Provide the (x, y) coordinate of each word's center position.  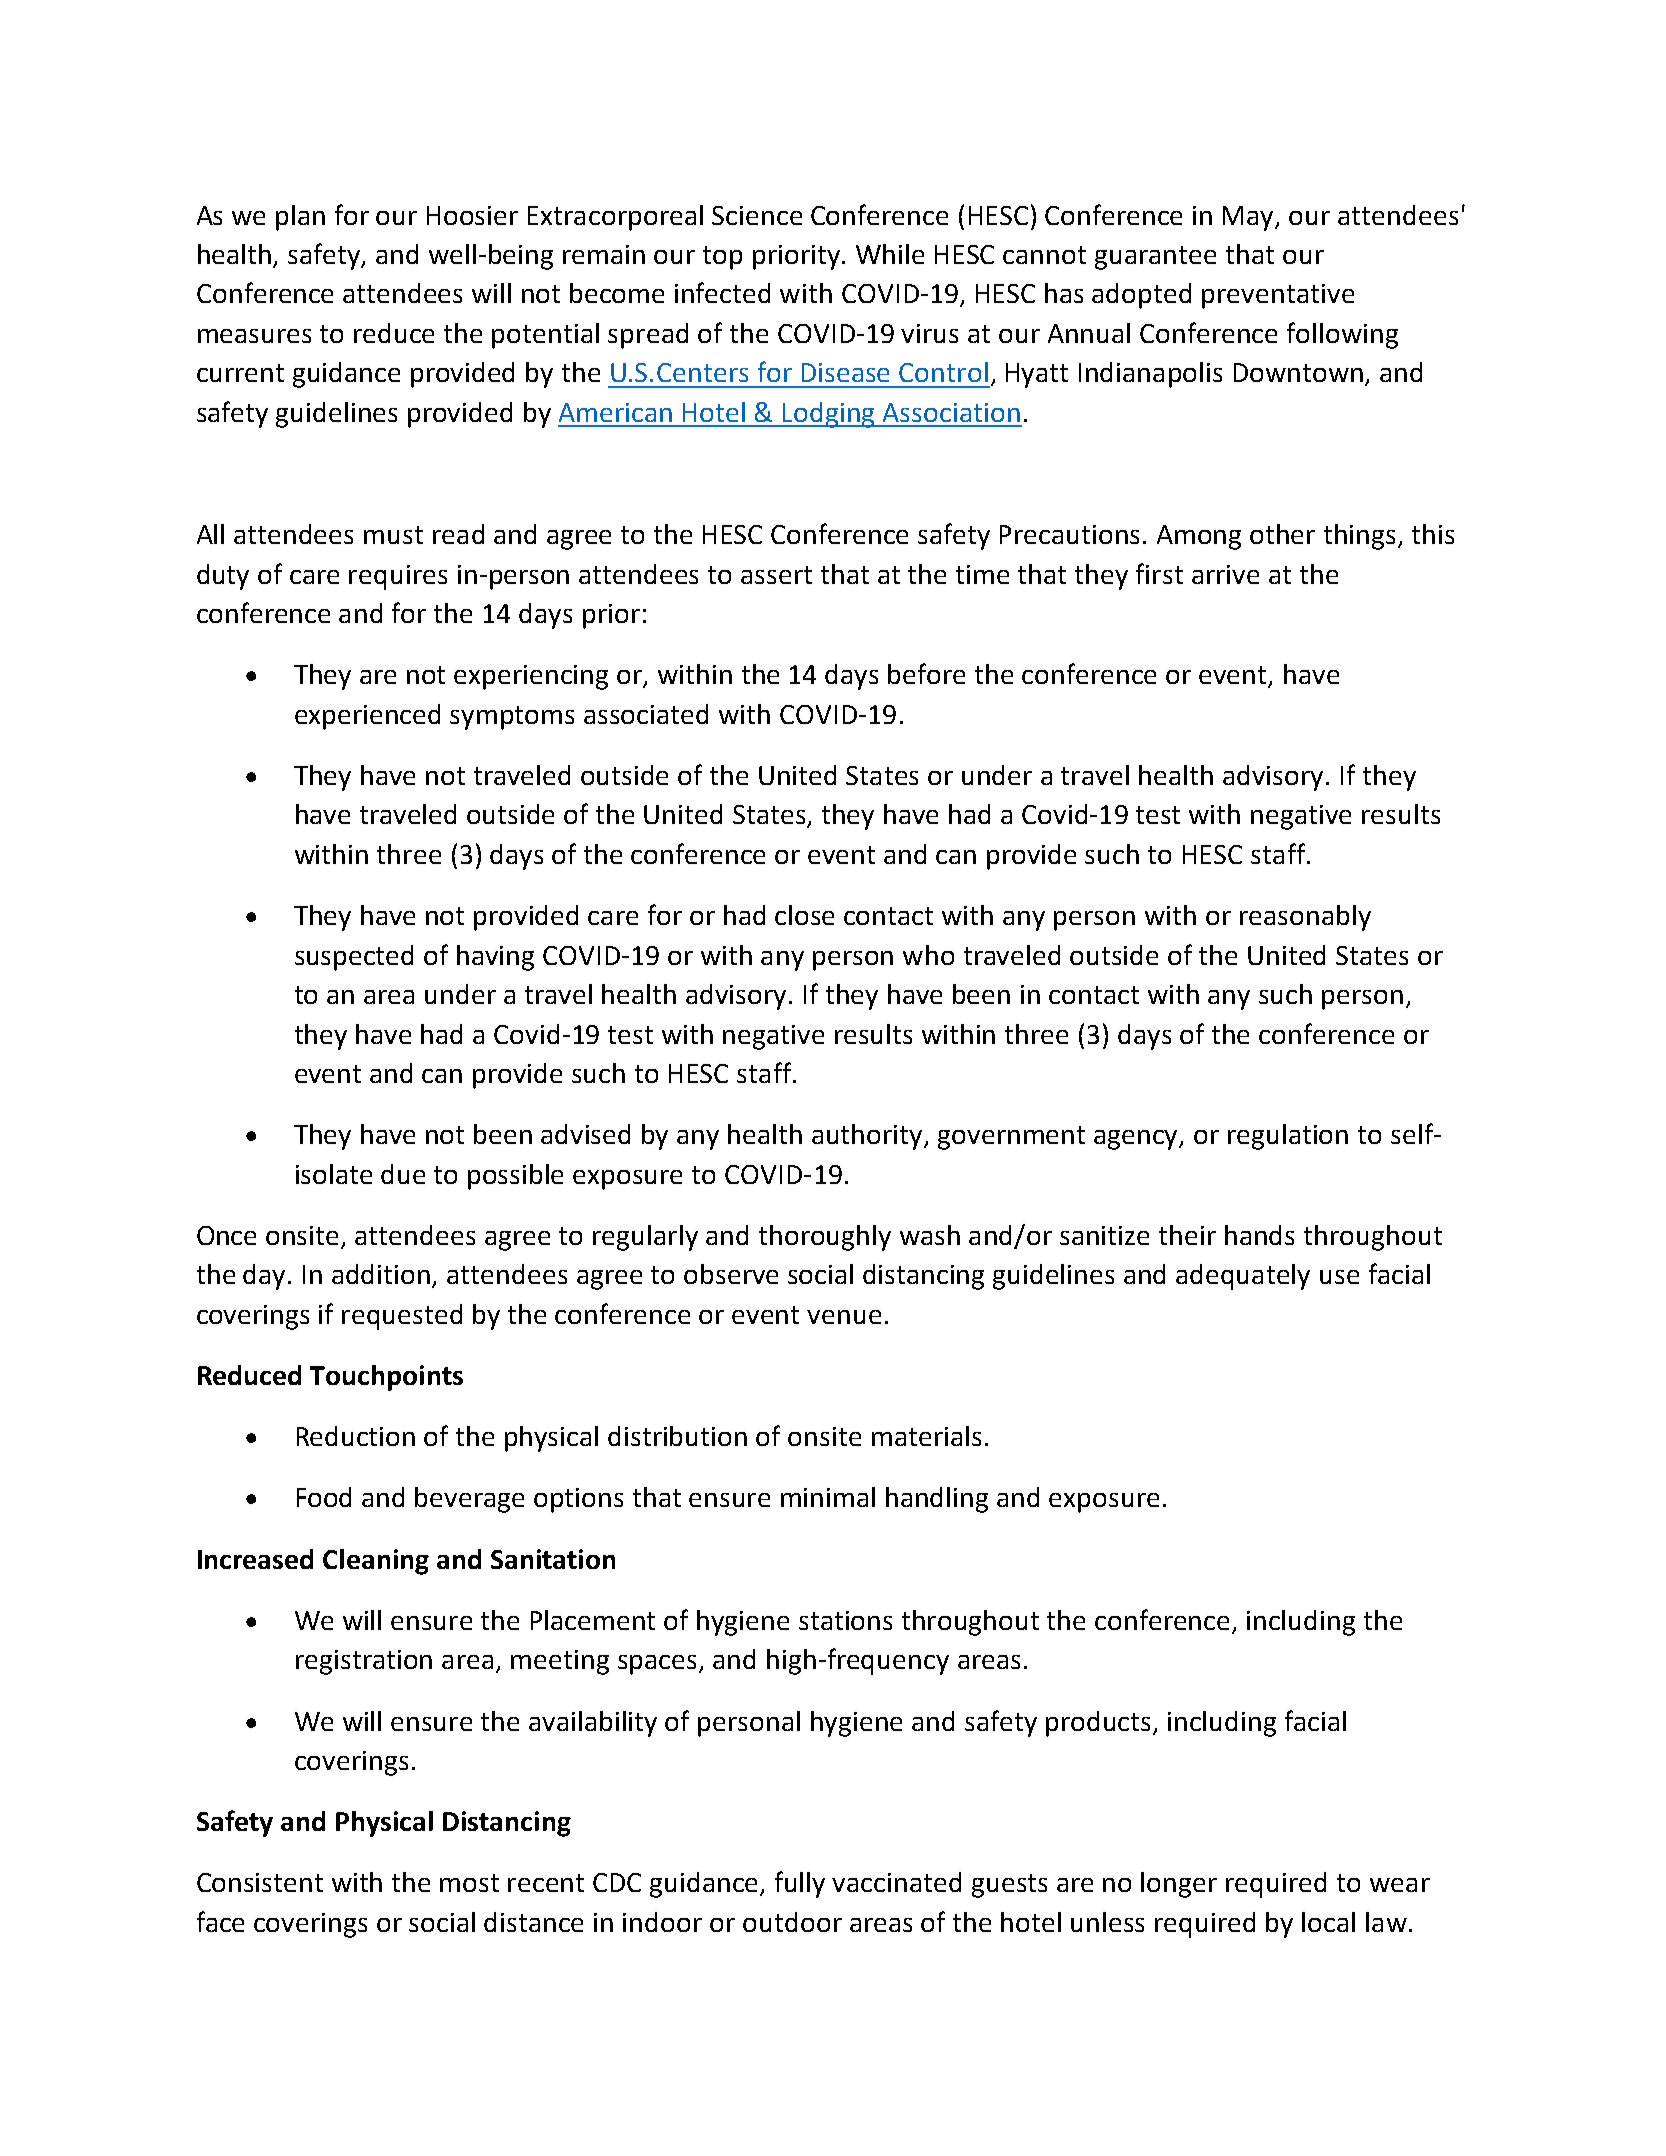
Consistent (260, 1882)
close (804, 915)
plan (300, 218)
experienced (367, 717)
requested (402, 1317)
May (1250, 218)
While (890, 254)
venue (844, 1317)
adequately (1243, 1277)
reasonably (1305, 918)
